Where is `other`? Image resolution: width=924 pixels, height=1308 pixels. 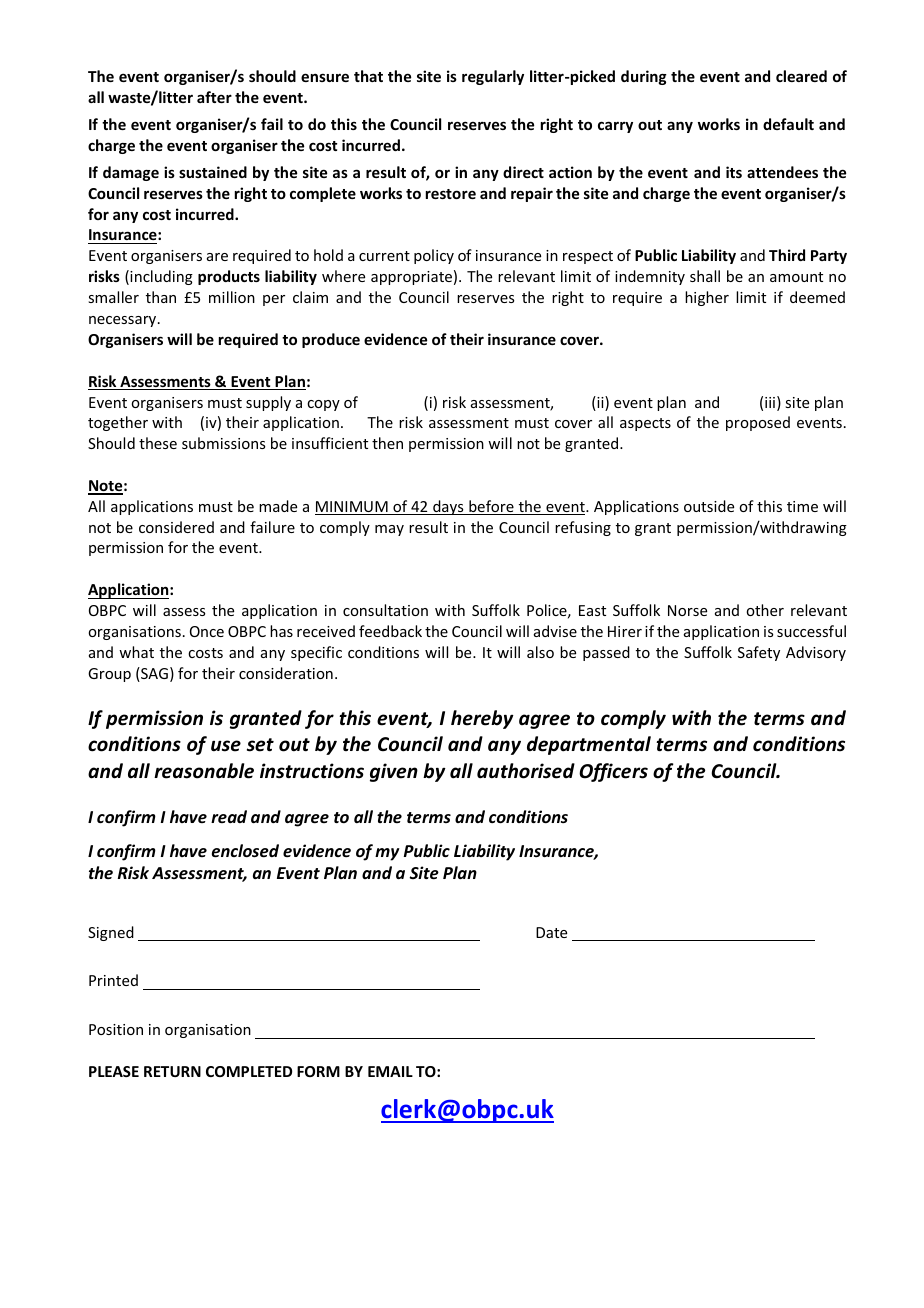
other is located at coordinates (765, 610).
